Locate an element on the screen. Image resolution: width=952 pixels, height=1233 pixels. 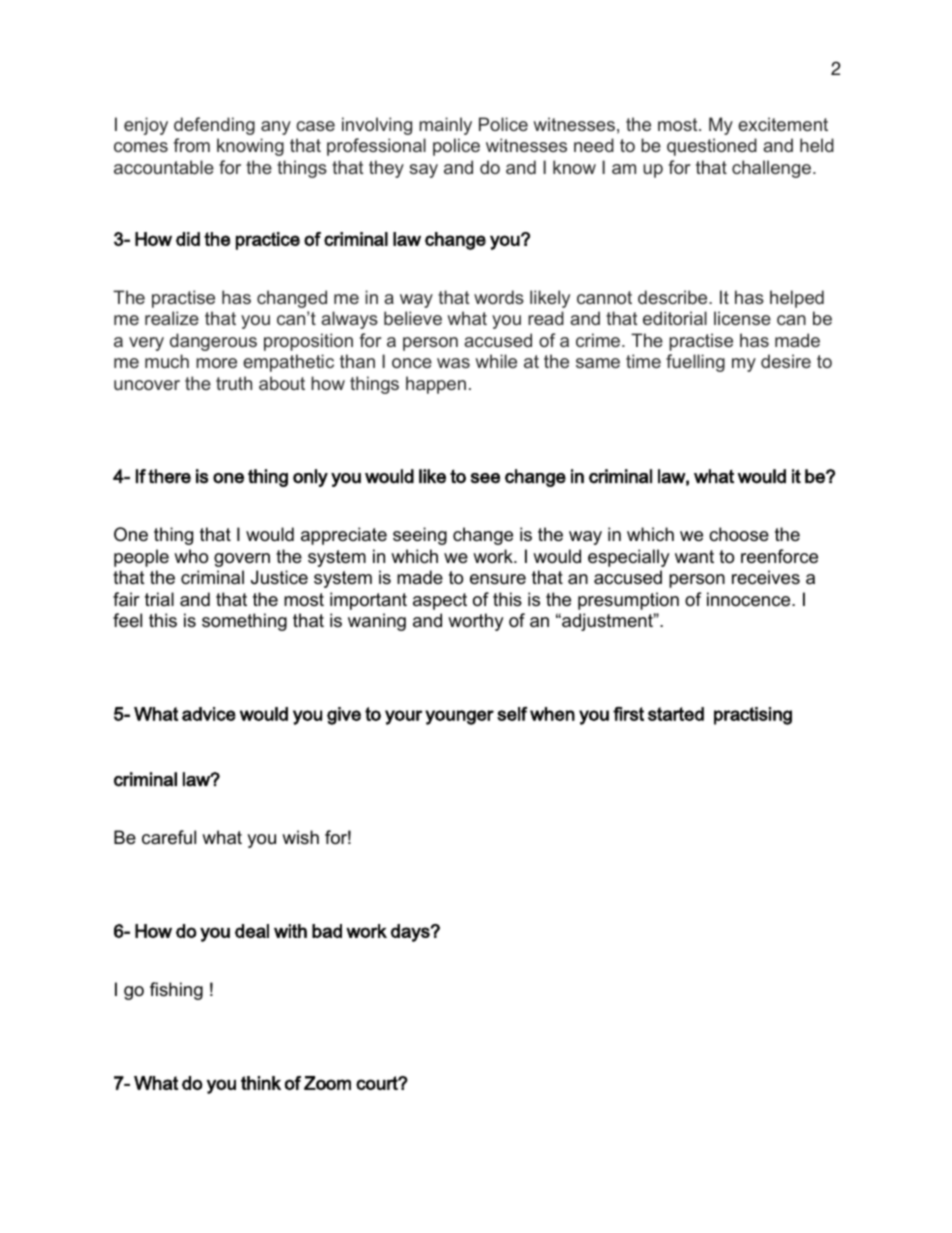
from is located at coordinates (191, 145).
